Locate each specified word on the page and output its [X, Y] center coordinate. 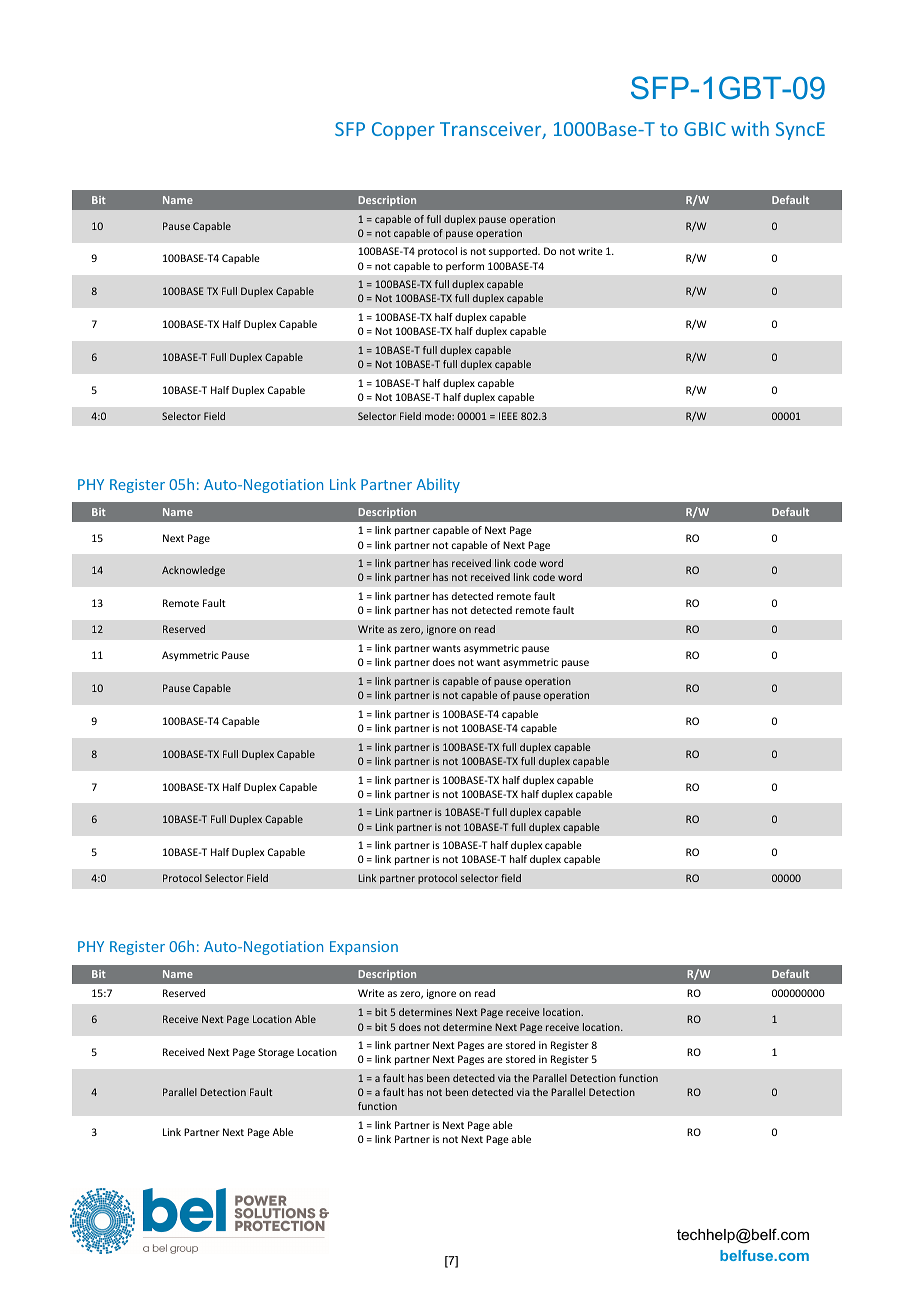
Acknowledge [193, 571]
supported [514, 252]
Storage [276, 1053]
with [750, 128]
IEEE [508, 416]
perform [465, 267]
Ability [438, 485]
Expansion [364, 948]
